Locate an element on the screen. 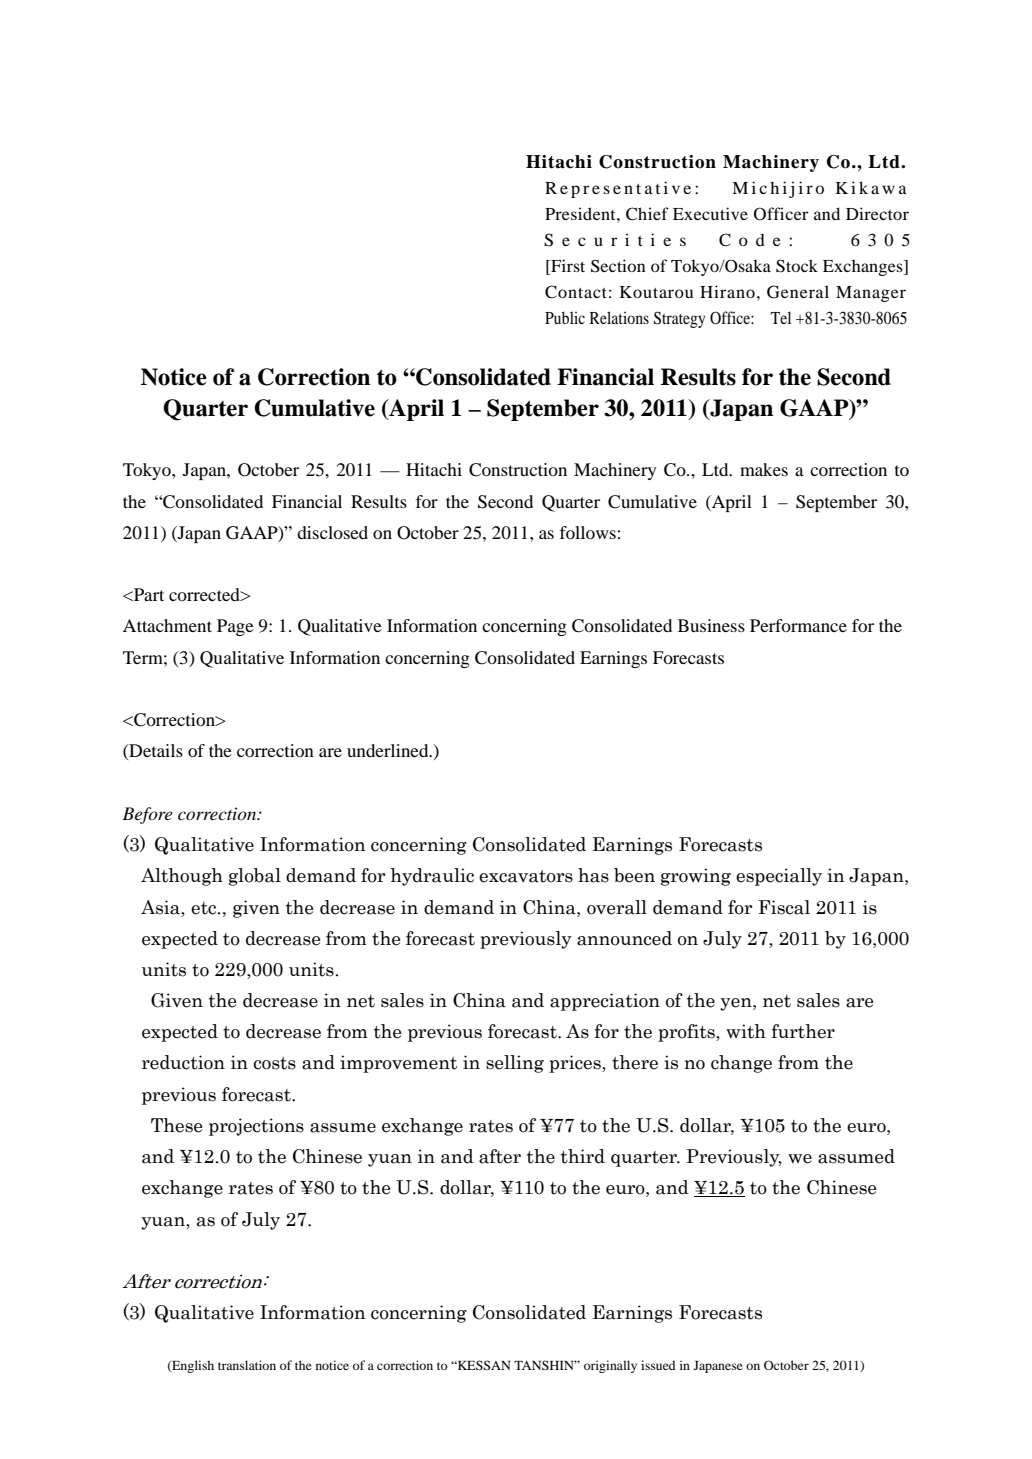 The width and height of the screenshot is (1032, 1459). further is located at coordinates (803, 1031).
